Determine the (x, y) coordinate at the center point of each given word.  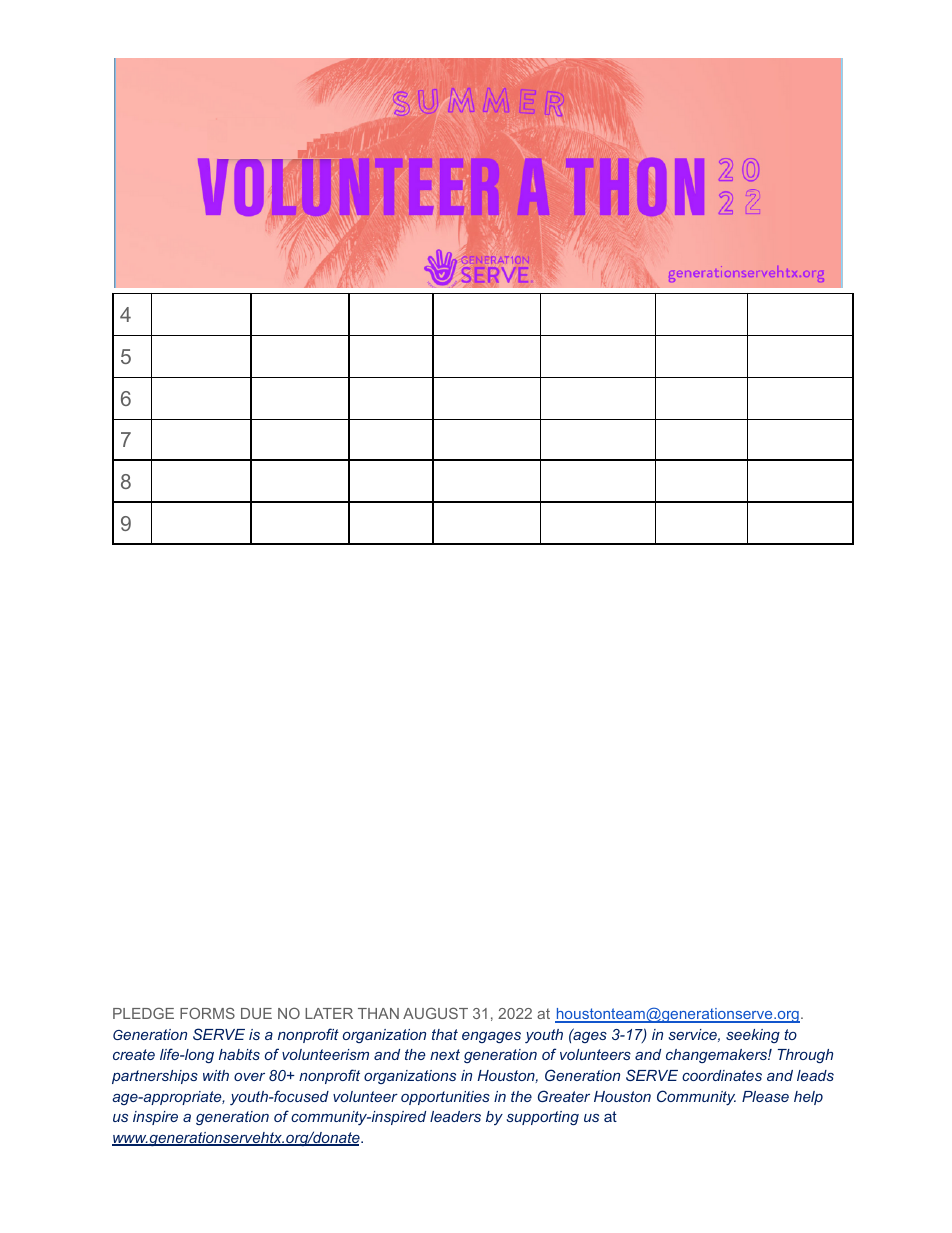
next (445, 1054)
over (249, 1077)
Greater (564, 1096)
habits (239, 1054)
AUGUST (435, 1013)
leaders (455, 1116)
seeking (753, 1036)
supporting (542, 1118)
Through (805, 1056)
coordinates (722, 1075)
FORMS (207, 1013)
